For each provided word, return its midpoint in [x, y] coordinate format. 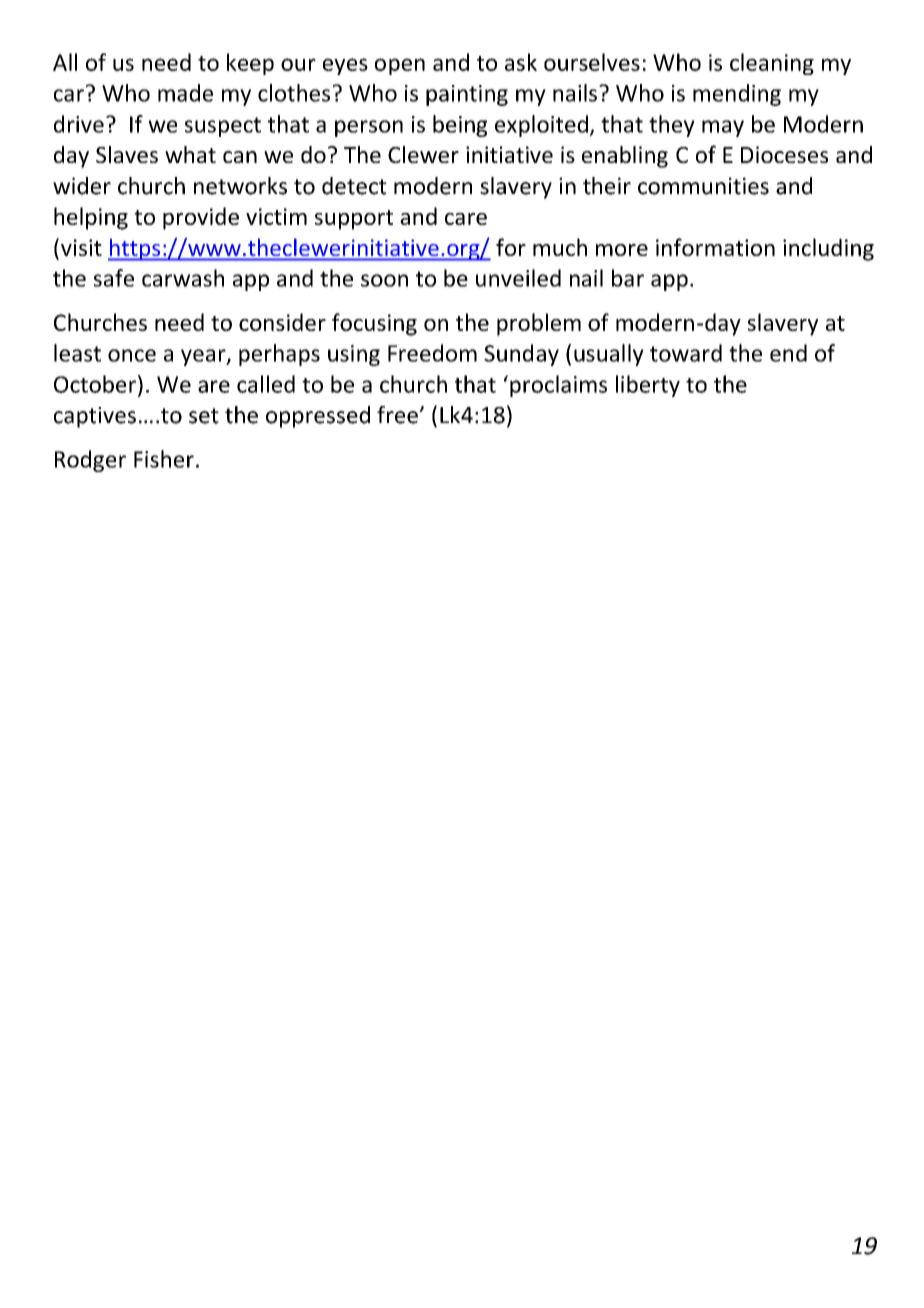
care [466, 219]
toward [686, 353]
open [400, 66]
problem [539, 324]
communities [703, 186]
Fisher [164, 459]
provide [201, 218]
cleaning [772, 64]
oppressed [318, 417]
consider [282, 322]
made [185, 93]
